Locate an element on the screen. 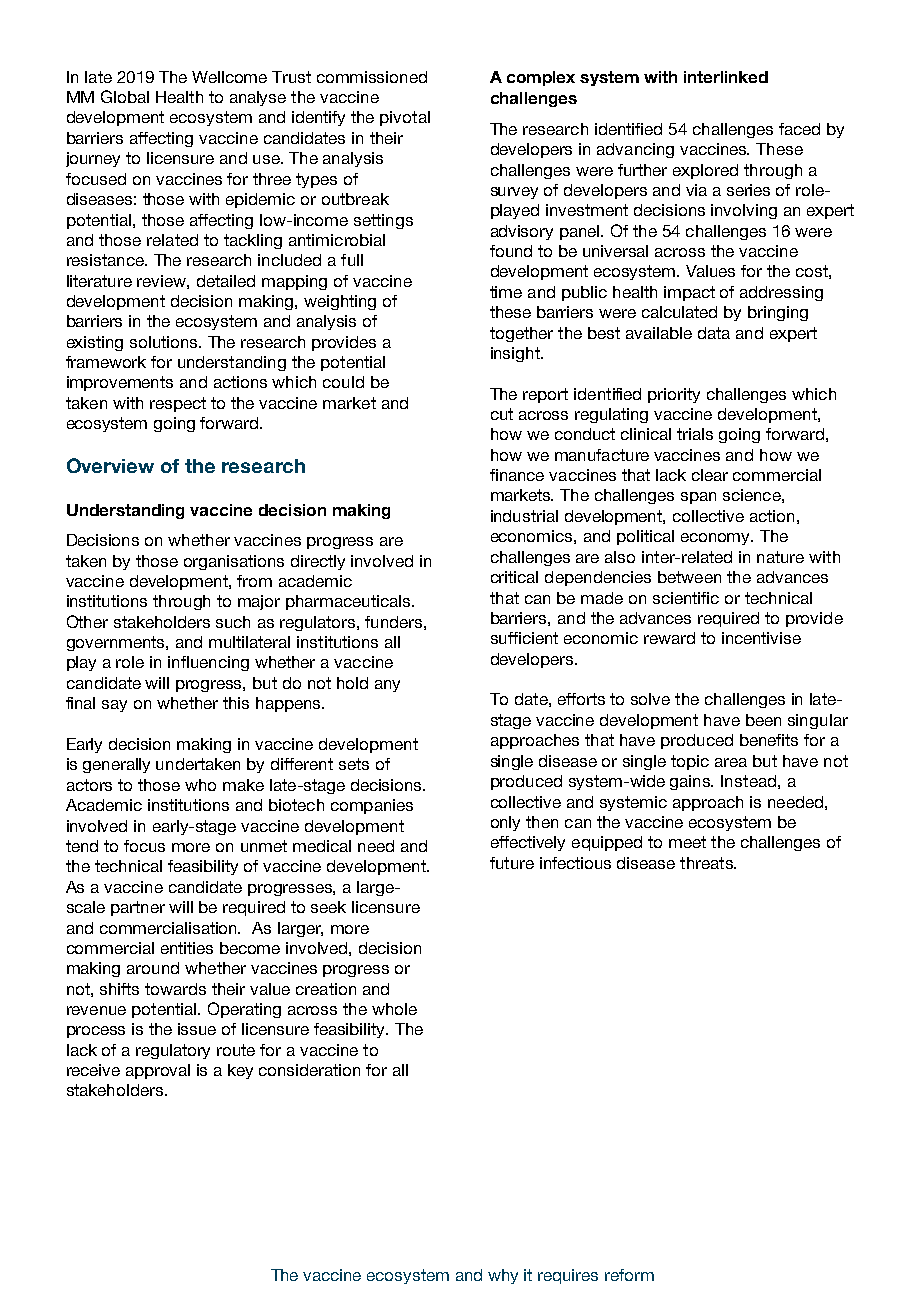 This screenshot has height=1308, width=924. Instead is located at coordinates (748, 781).
